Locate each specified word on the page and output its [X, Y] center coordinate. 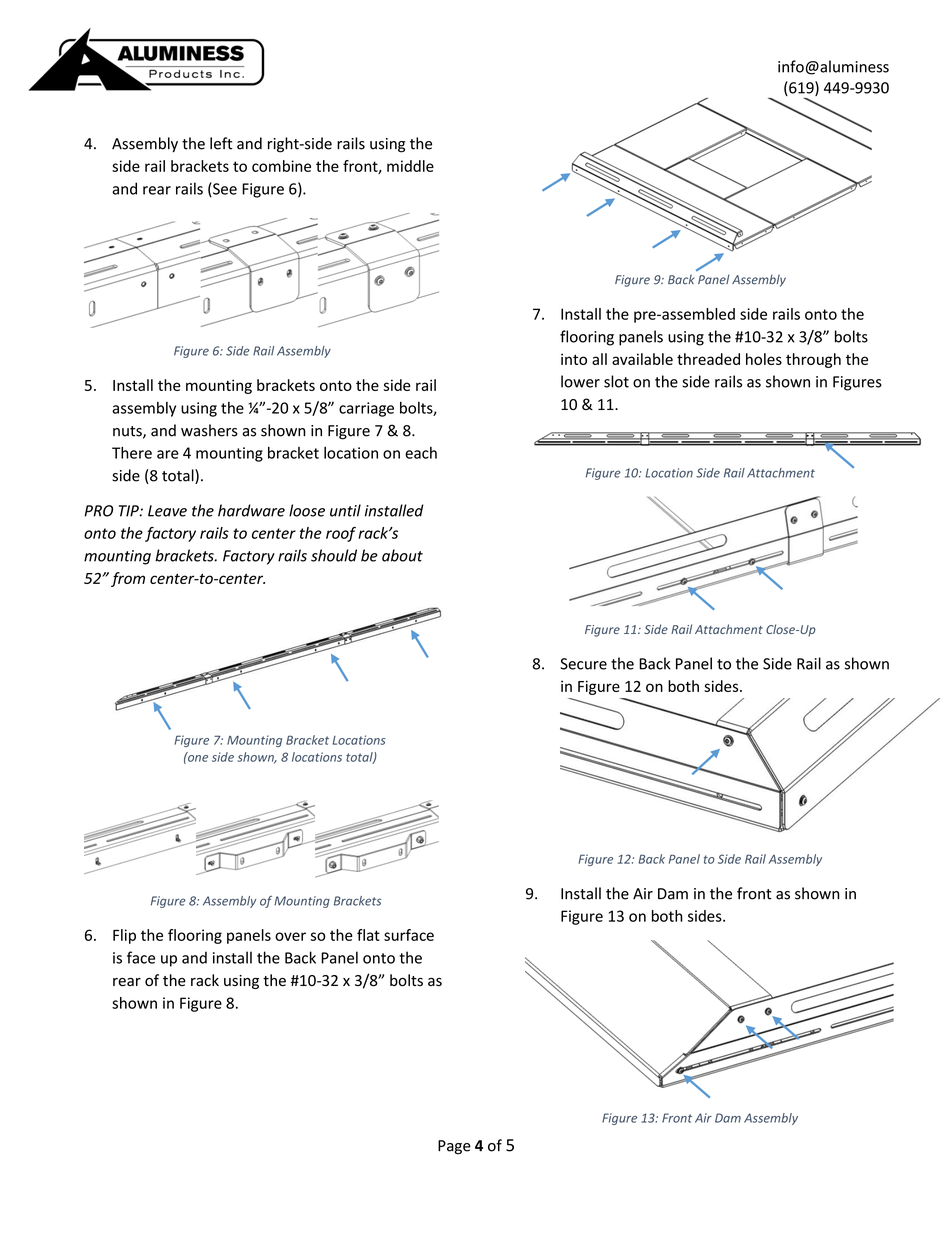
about [402, 555]
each [421, 453]
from [128, 579]
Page [454, 1147]
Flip [124, 936]
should [334, 555]
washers [209, 430]
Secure [583, 664]
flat [368, 935]
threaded [708, 359]
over [290, 936]
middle [410, 166]
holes [764, 359]
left [221, 143]
